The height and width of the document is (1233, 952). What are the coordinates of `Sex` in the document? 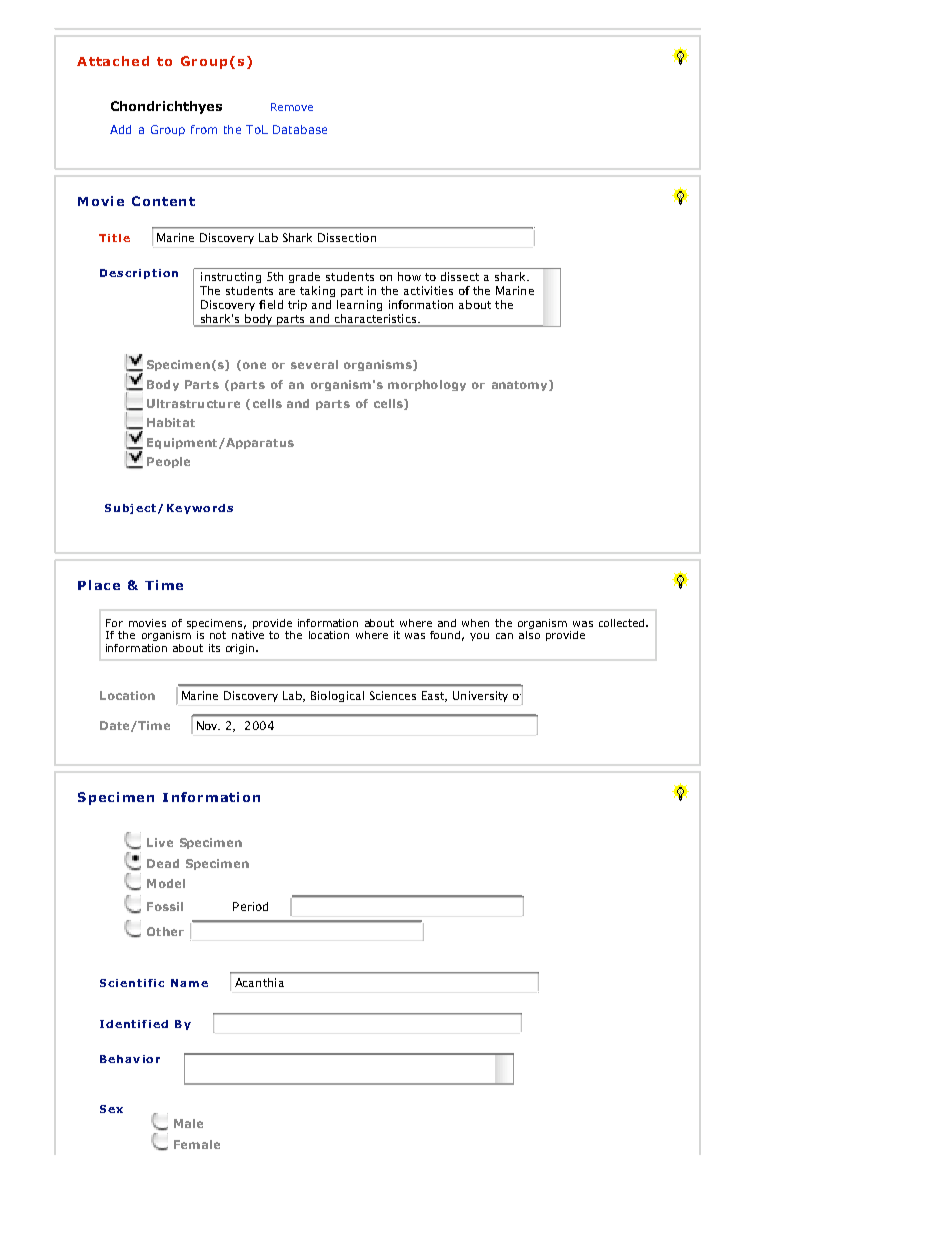 It's located at (111, 1109).
